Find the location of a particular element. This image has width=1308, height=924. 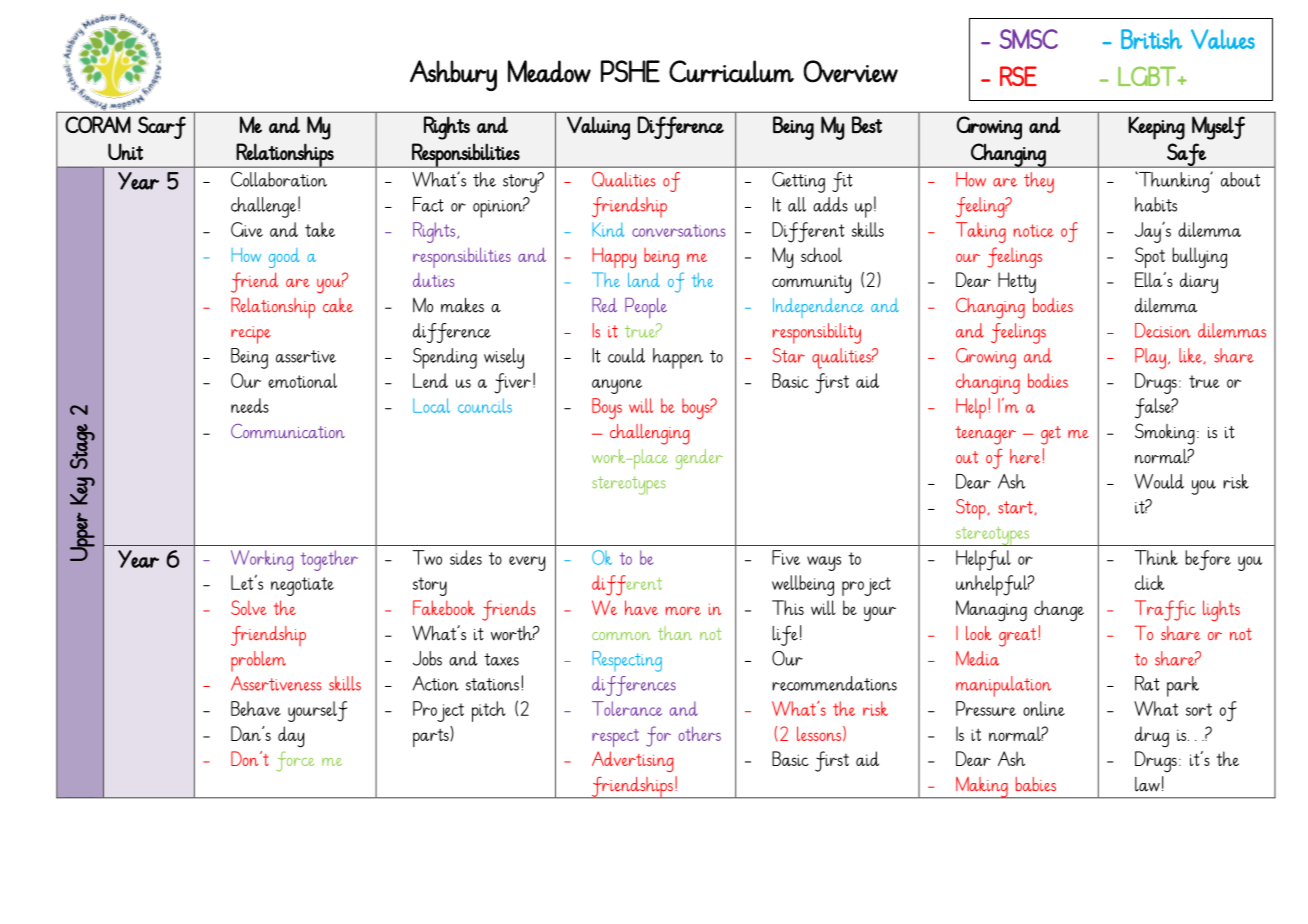

conversations is located at coordinates (678, 230).
